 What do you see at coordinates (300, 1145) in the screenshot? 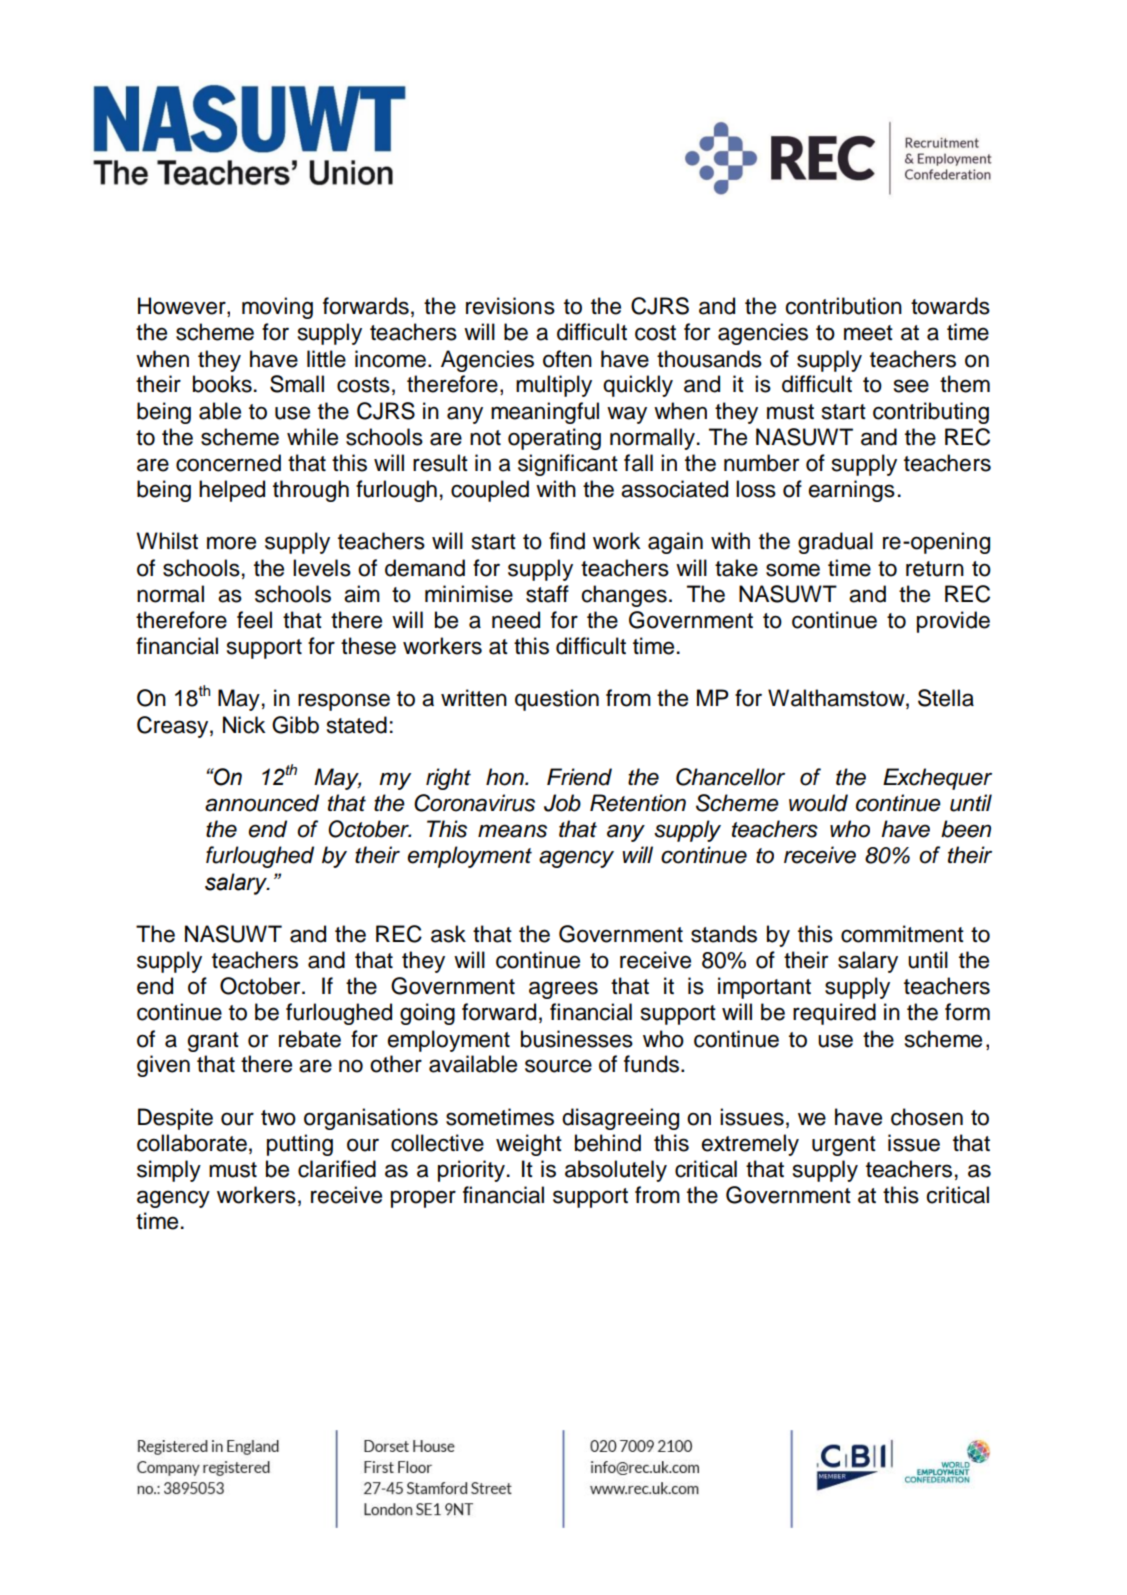
I see `putting` at bounding box center [300, 1145].
